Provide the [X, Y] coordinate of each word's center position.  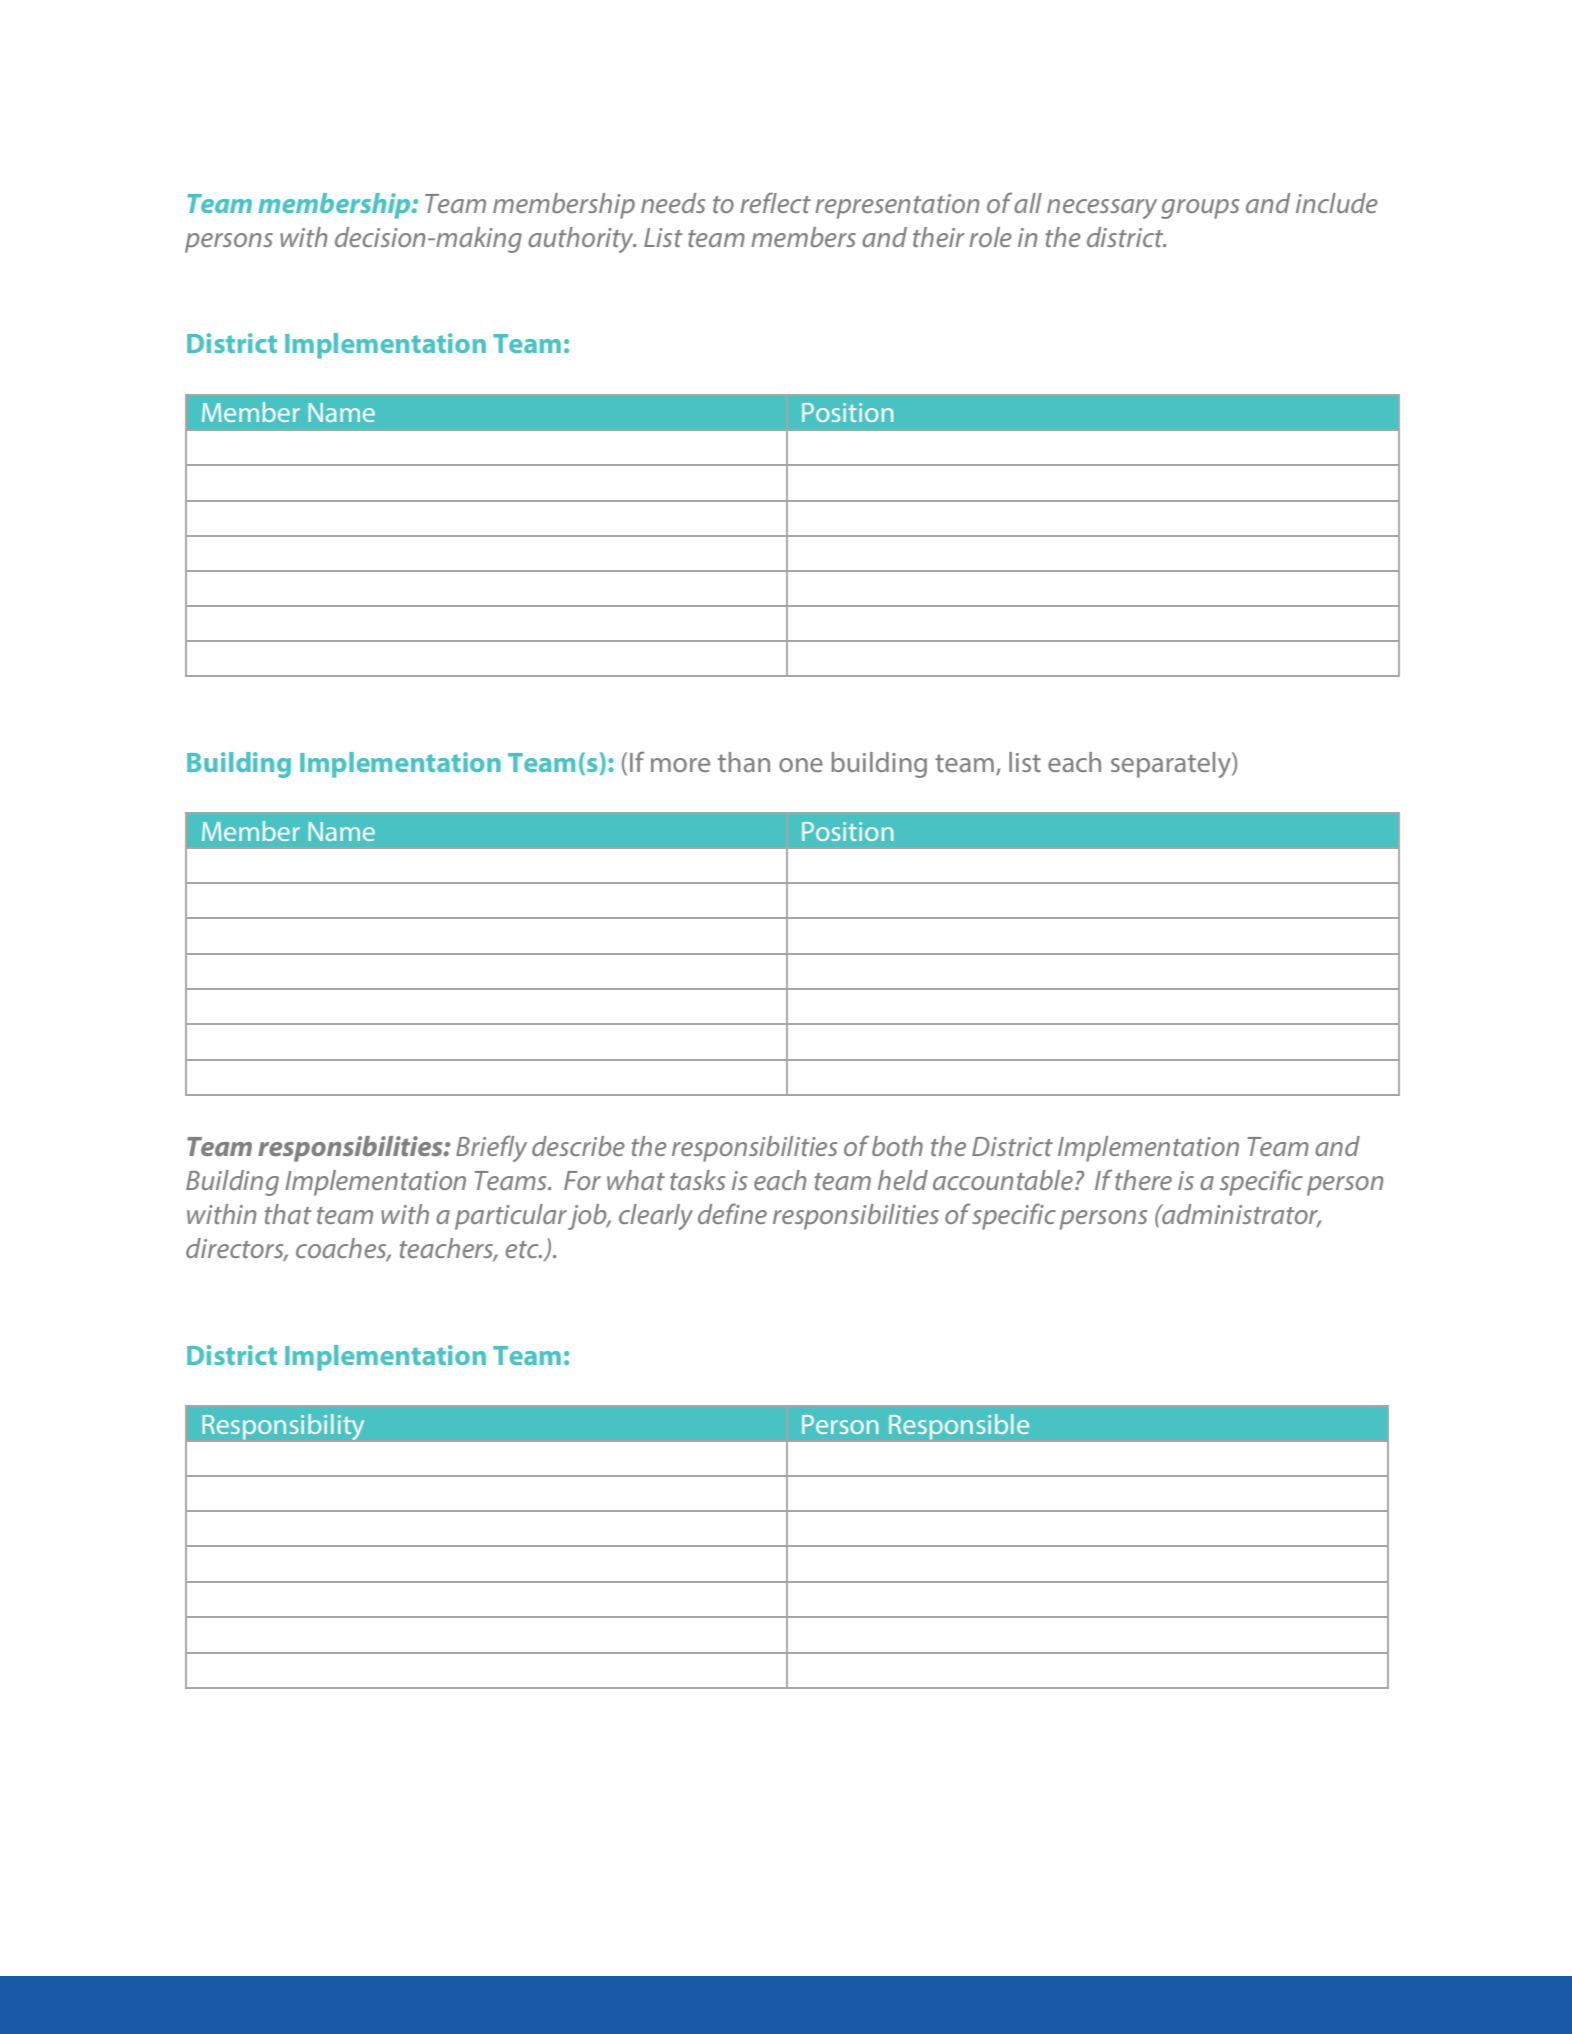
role [990, 237]
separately [1172, 765]
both [897, 1146]
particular [511, 1217]
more [680, 765]
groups [1200, 209]
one [801, 765]
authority [582, 240]
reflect [775, 202]
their [939, 237]
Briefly [491, 1148]
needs [673, 203]
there [1143, 1180]
